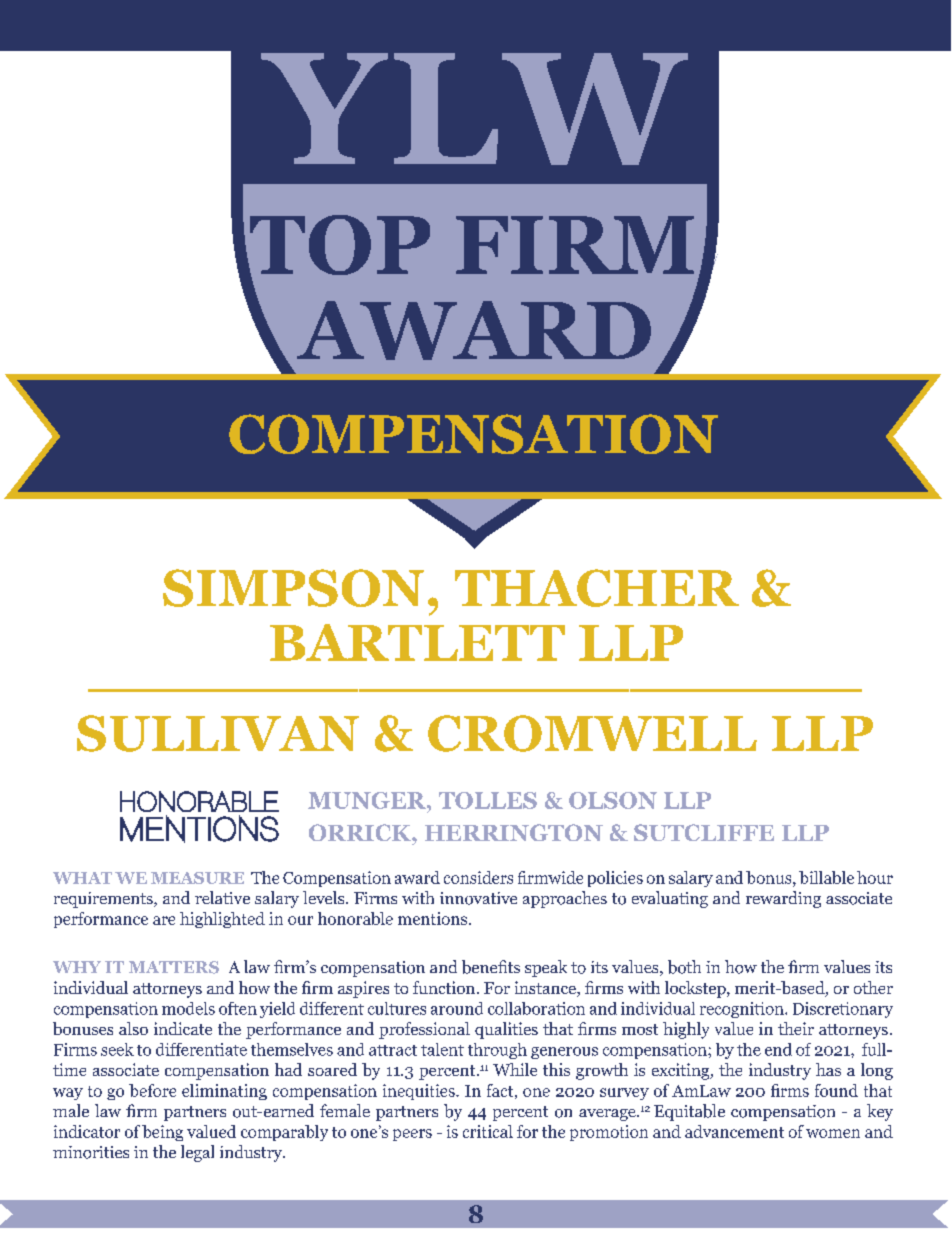 This screenshot has width=952, height=1233. I want to click on BARTLETT, so click(417, 642).
